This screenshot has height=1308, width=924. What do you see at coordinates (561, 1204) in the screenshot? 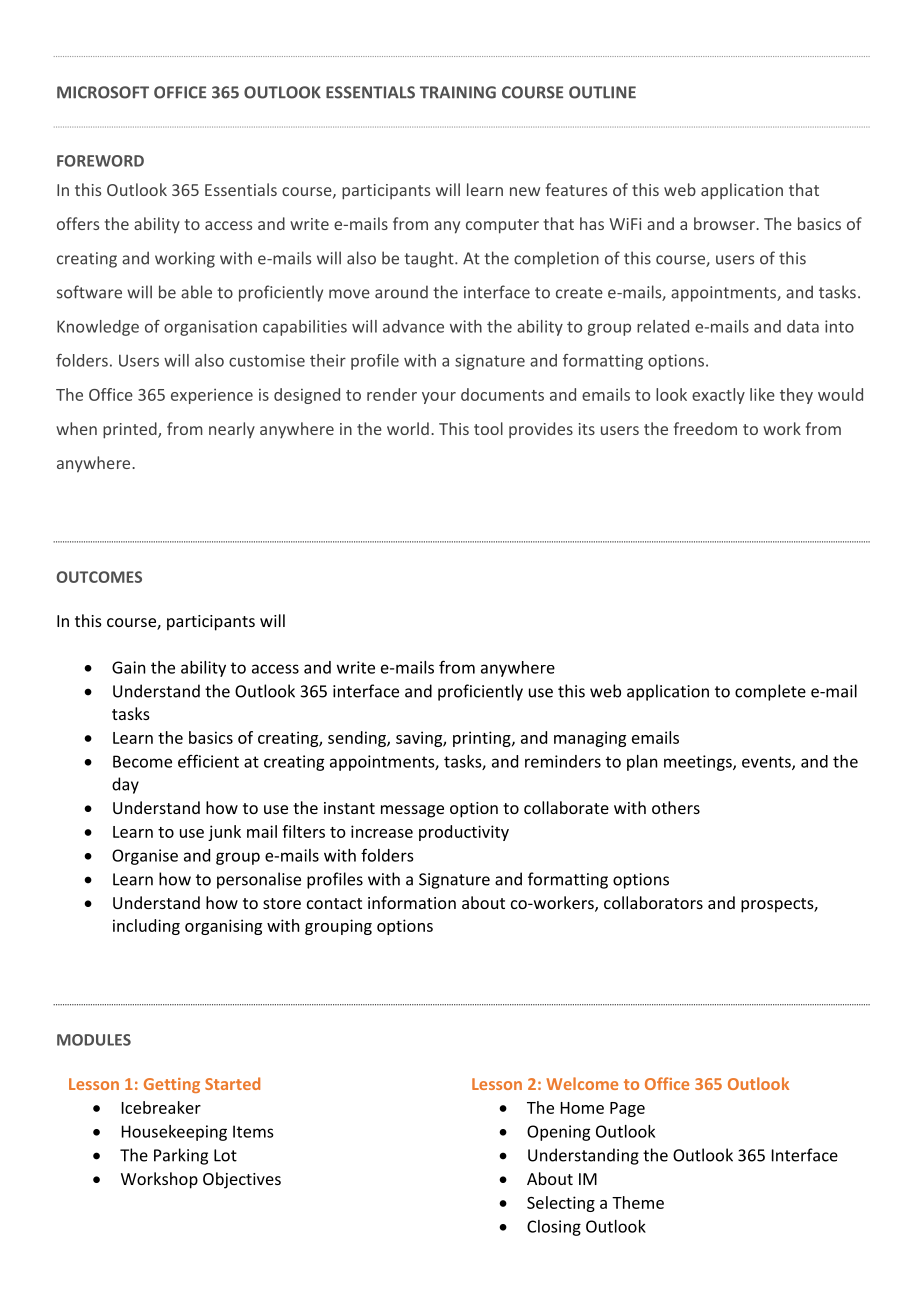
I see `Selecting` at bounding box center [561, 1204].
